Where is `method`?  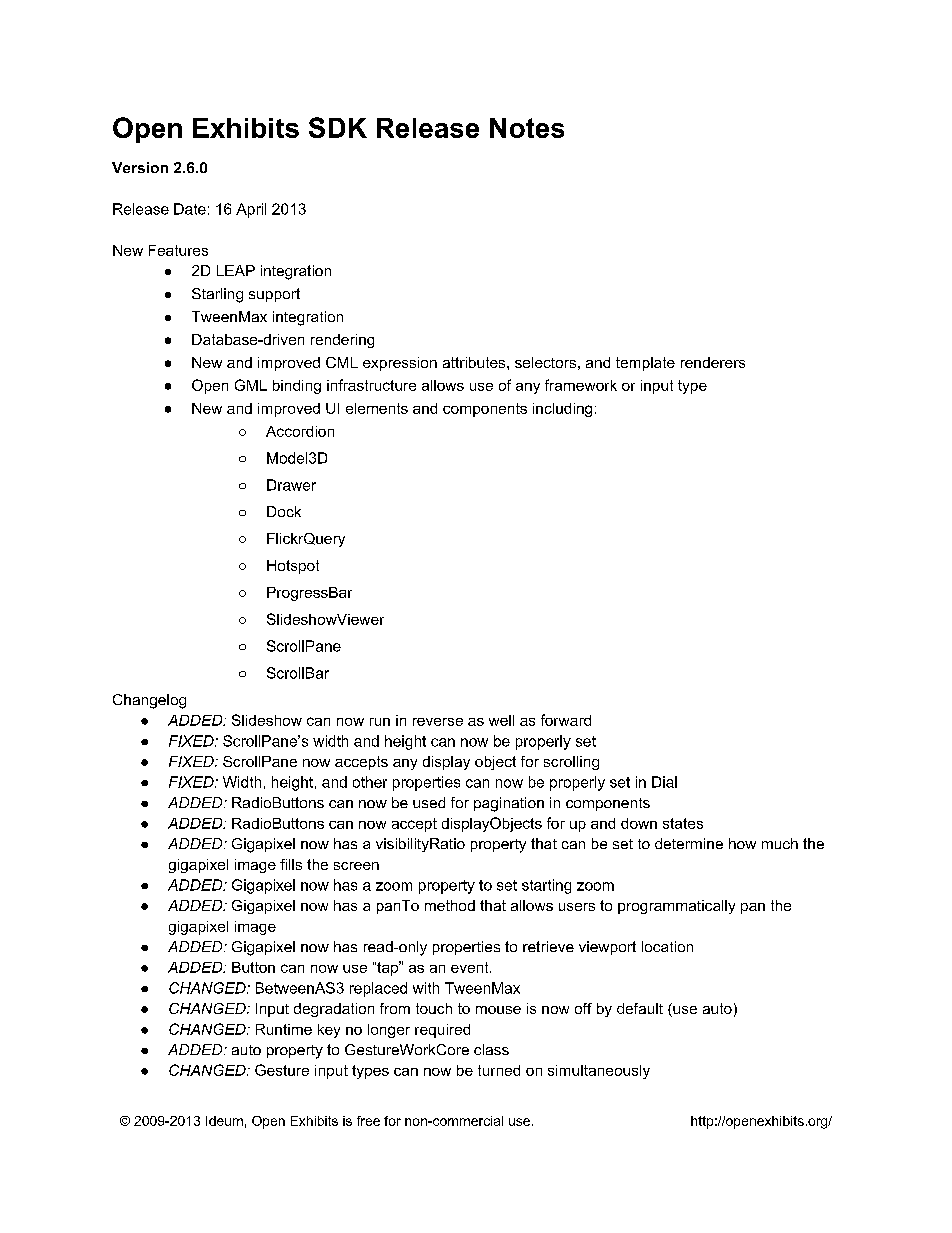 method is located at coordinates (450, 905).
